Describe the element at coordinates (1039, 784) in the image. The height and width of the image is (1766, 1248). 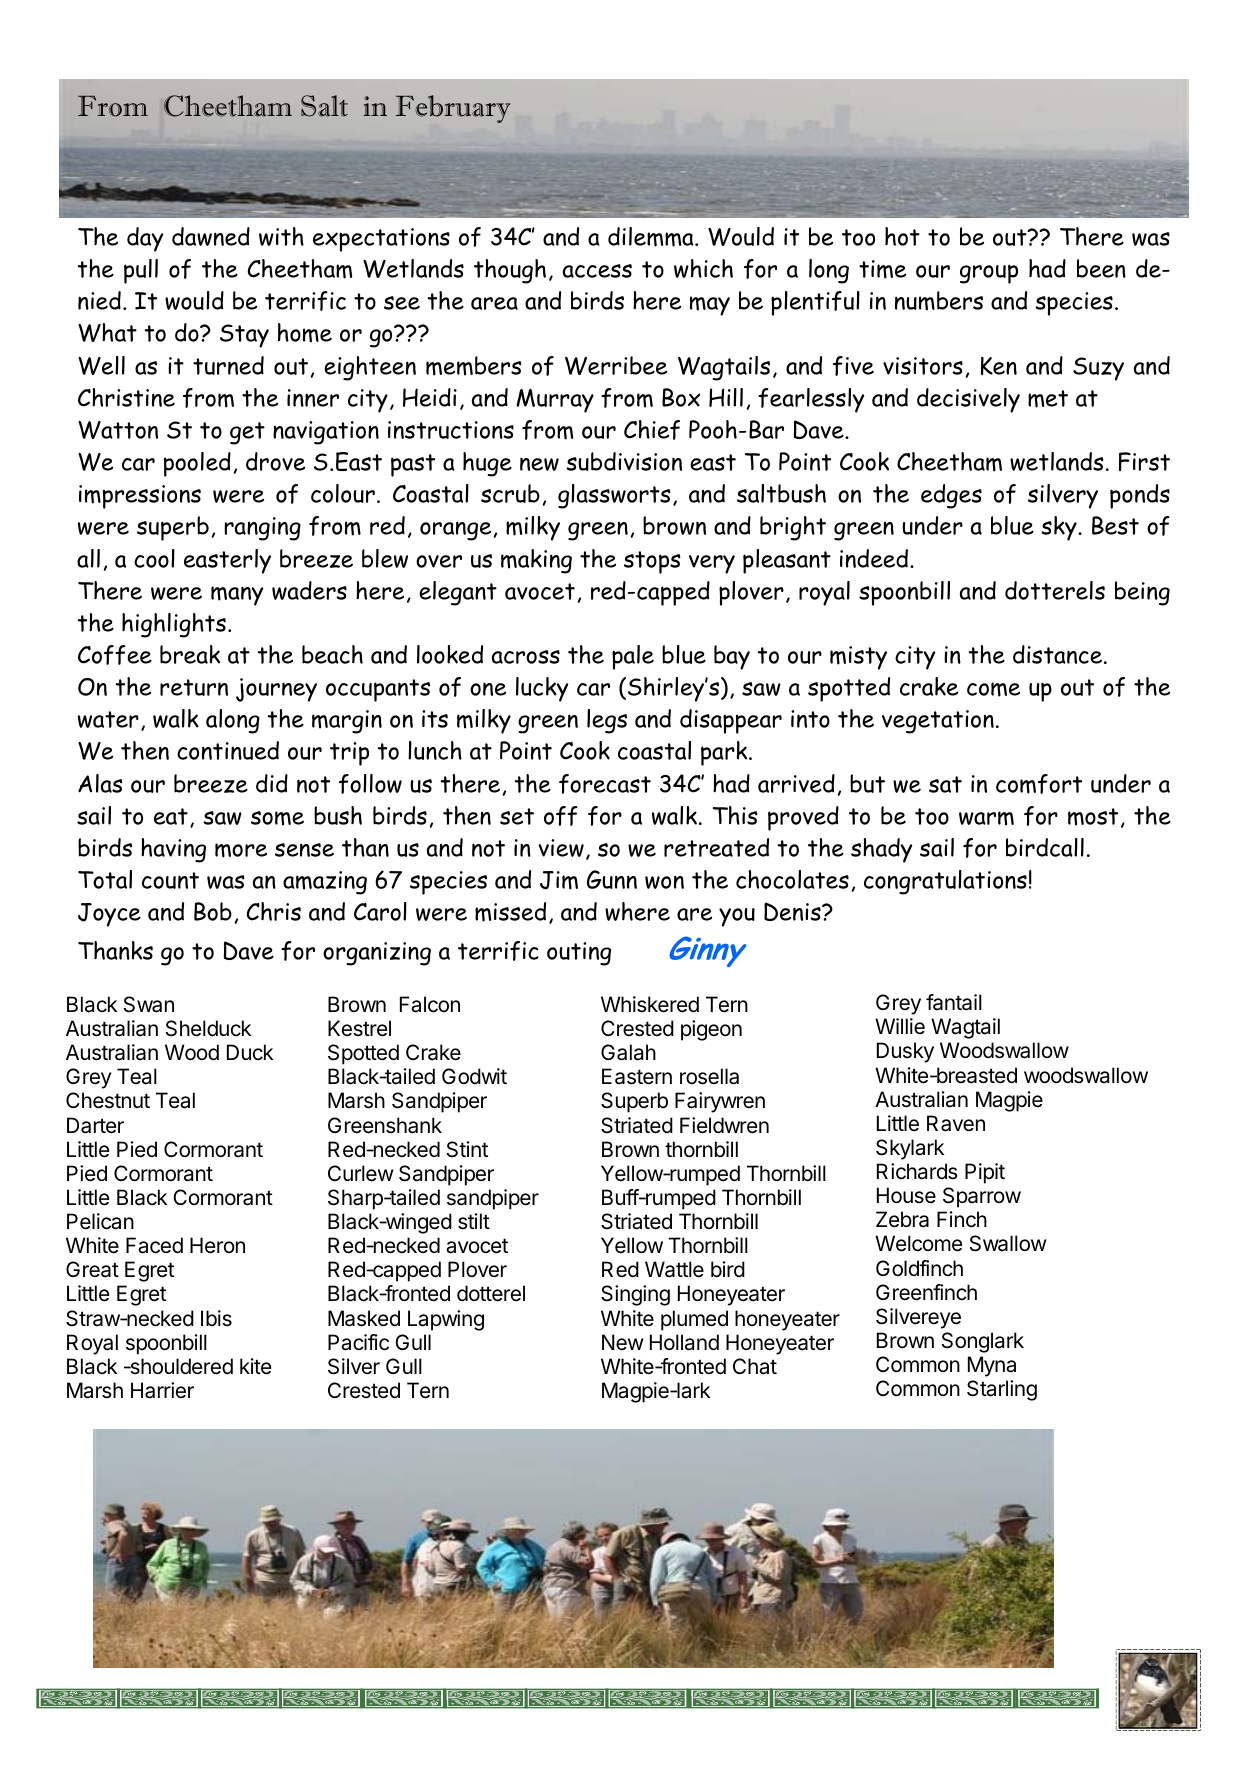
I see `comfort` at that location.
